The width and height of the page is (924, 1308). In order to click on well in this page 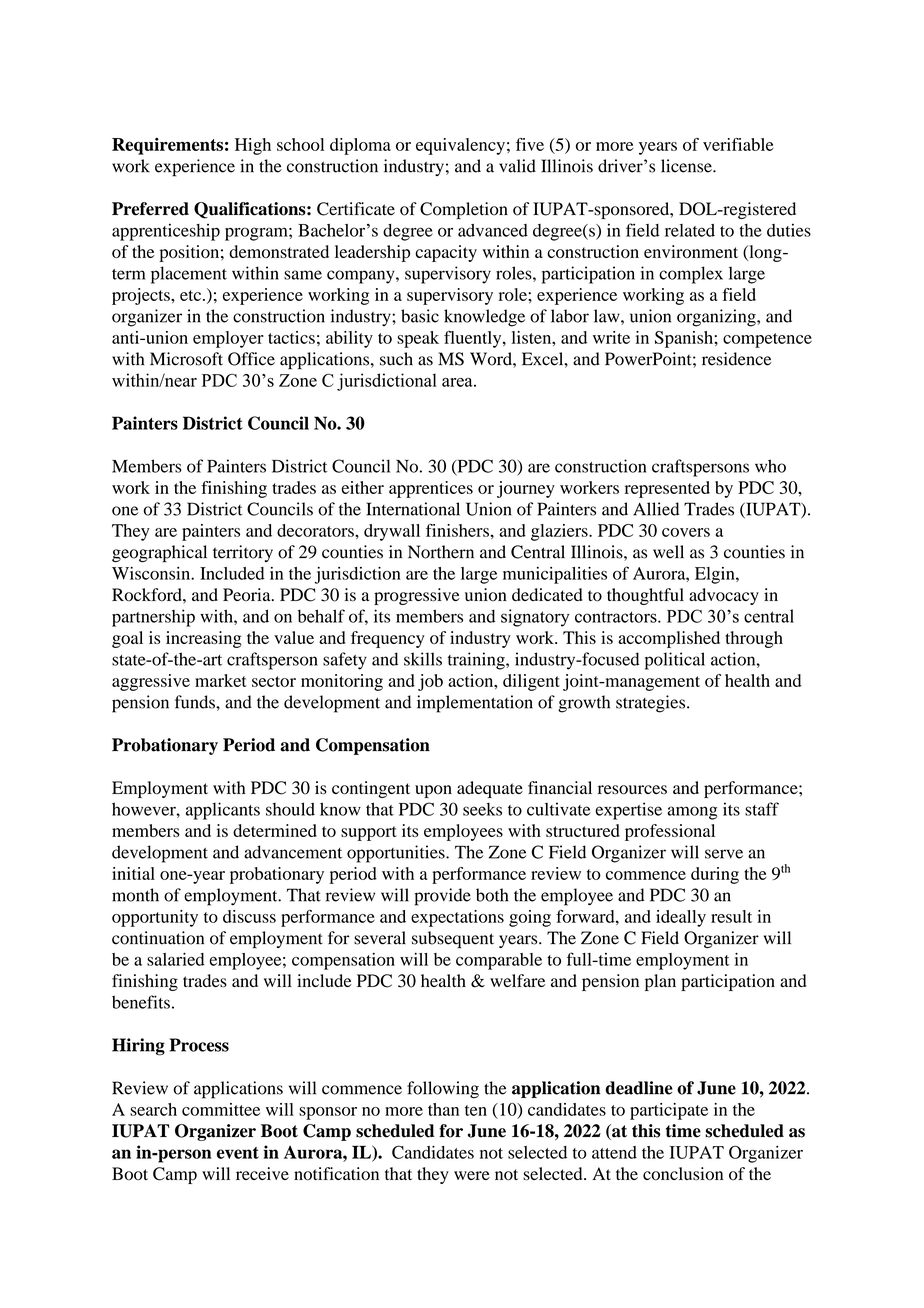, I will do `click(668, 552)`.
